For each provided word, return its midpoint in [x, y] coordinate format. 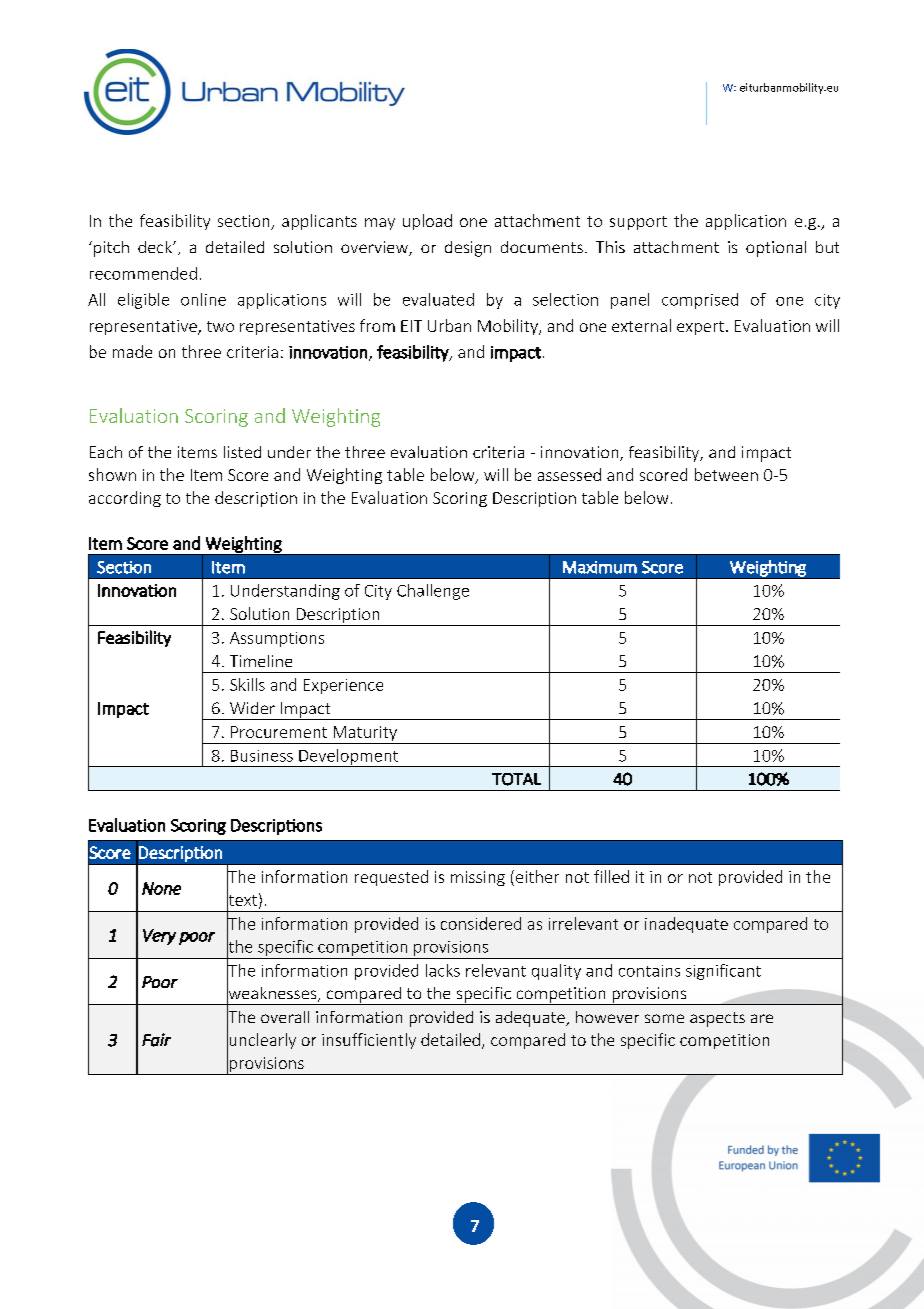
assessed [569, 474]
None [161, 888]
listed [242, 452]
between [726, 474]
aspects [717, 1019]
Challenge [433, 592]
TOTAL [516, 779]
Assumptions [277, 639]
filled [611, 876]
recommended [143, 273]
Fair [156, 1040]
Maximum [600, 567]
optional [776, 249]
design [468, 249]
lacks [443, 970]
